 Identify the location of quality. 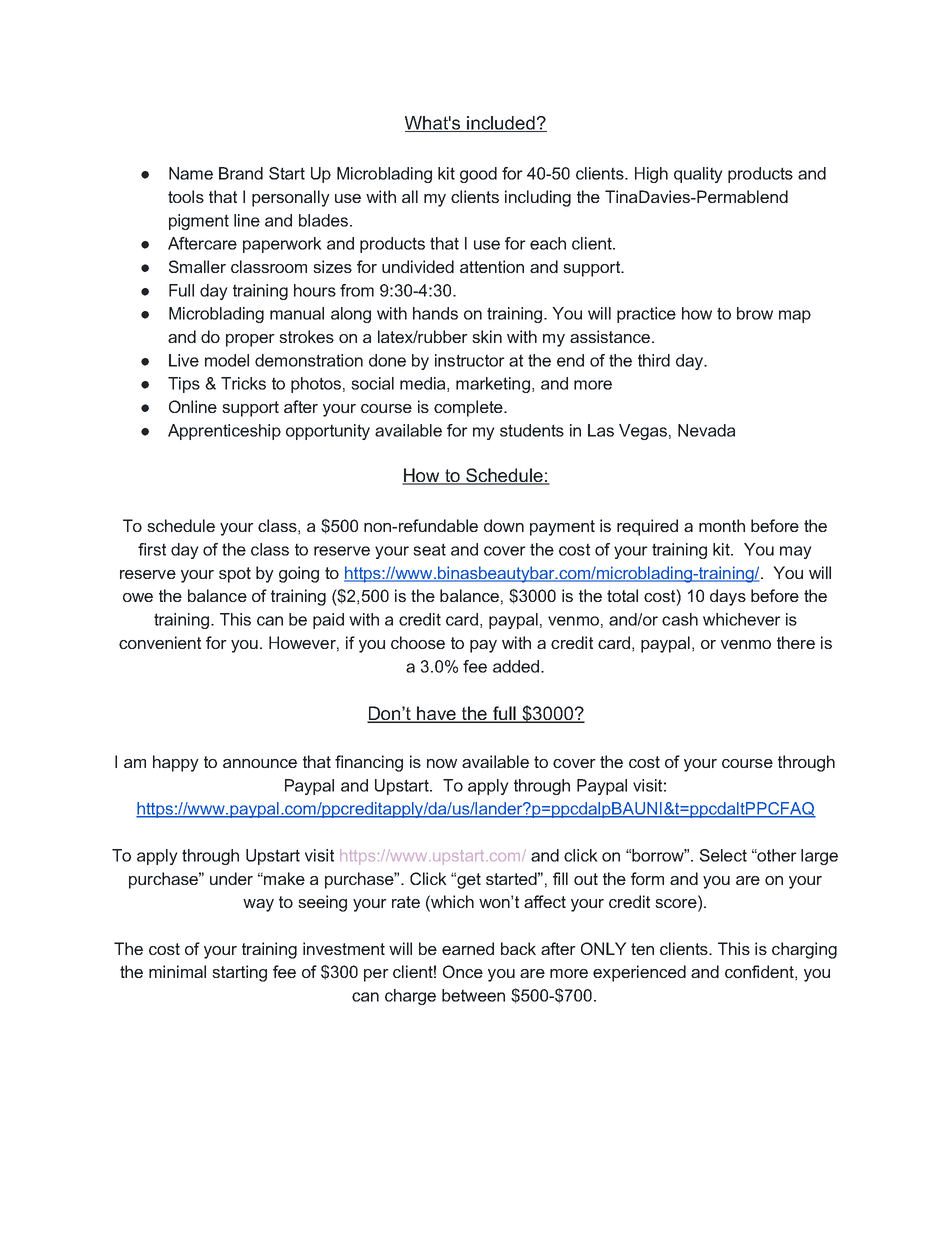
(698, 175).
